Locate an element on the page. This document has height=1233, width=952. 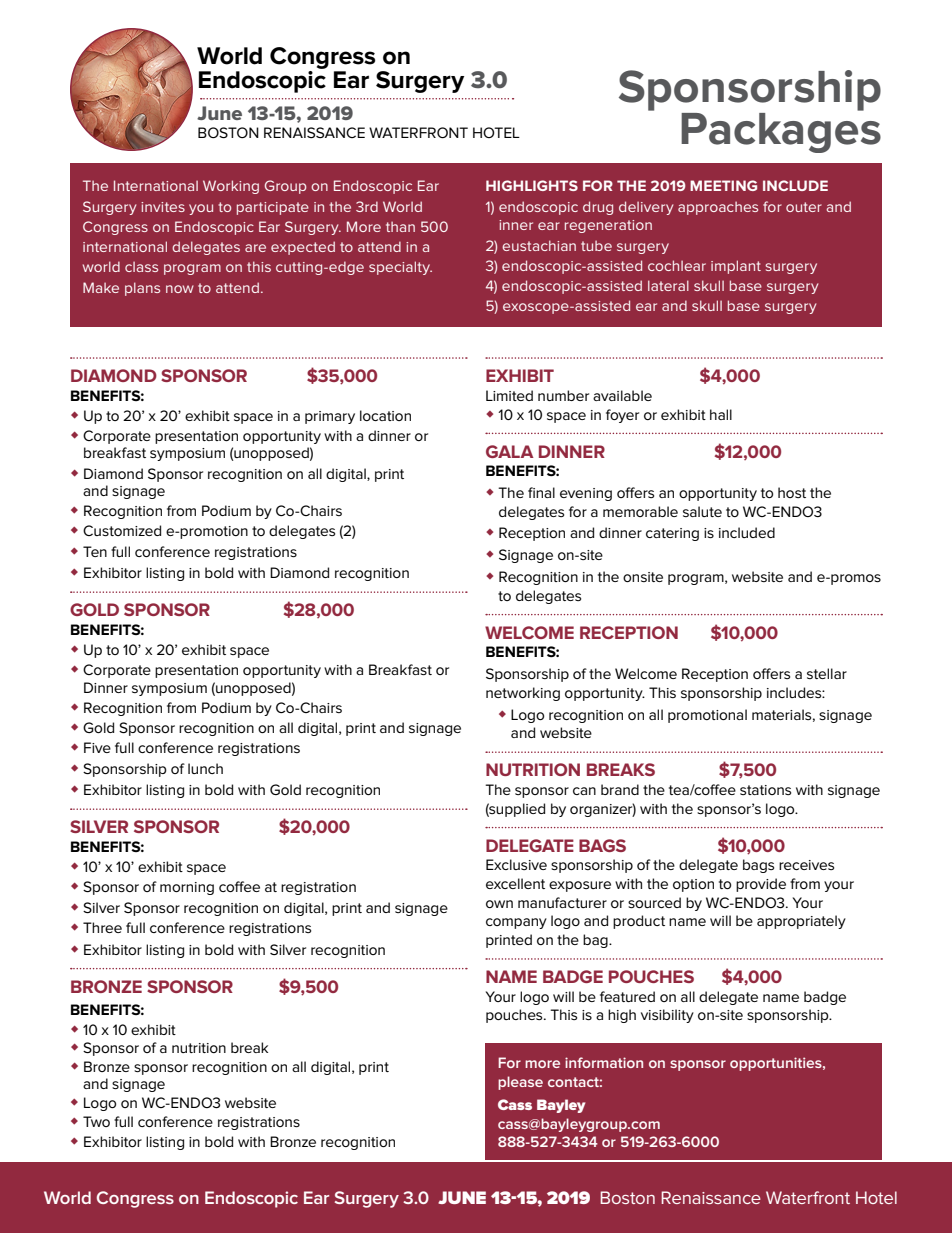
catering is located at coordinates (672, 534).
